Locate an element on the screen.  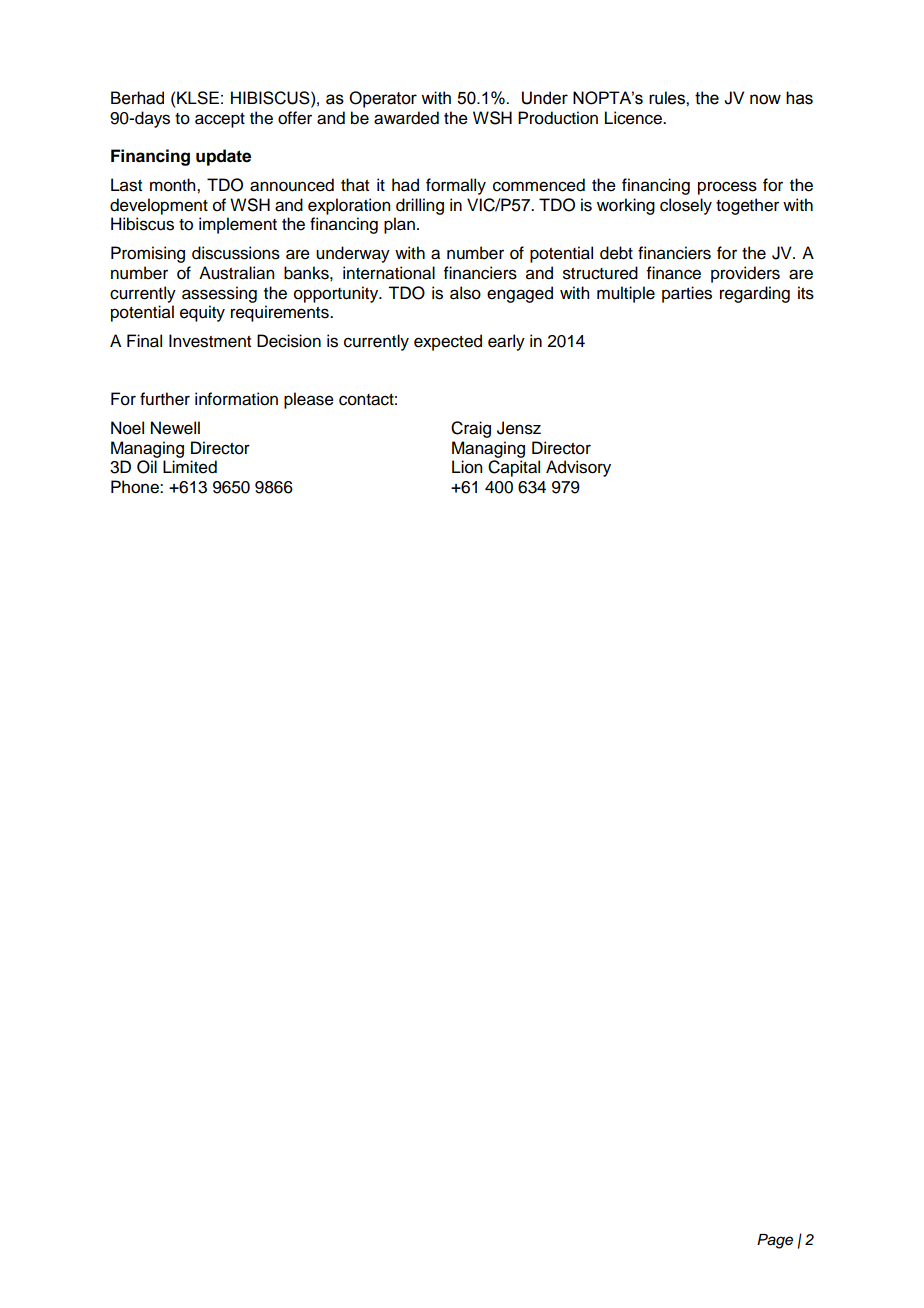
Page is located at coordinates (775, 1241).
